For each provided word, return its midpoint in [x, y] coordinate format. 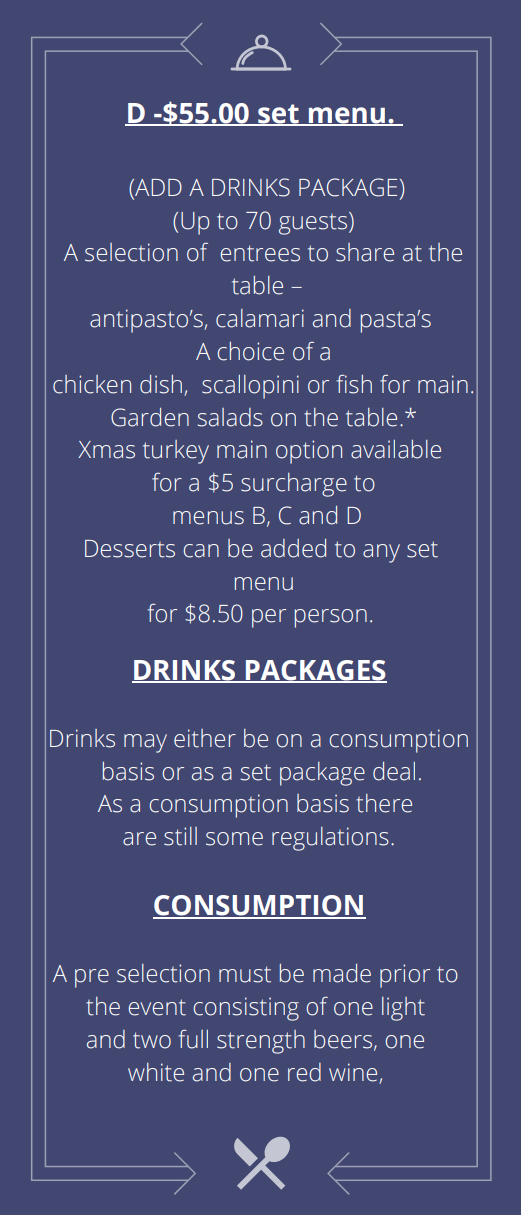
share [365, 252]
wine [354, 1073]
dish [161, 384]
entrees [260, 253]
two [152, 1040]
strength [261, 1042]
